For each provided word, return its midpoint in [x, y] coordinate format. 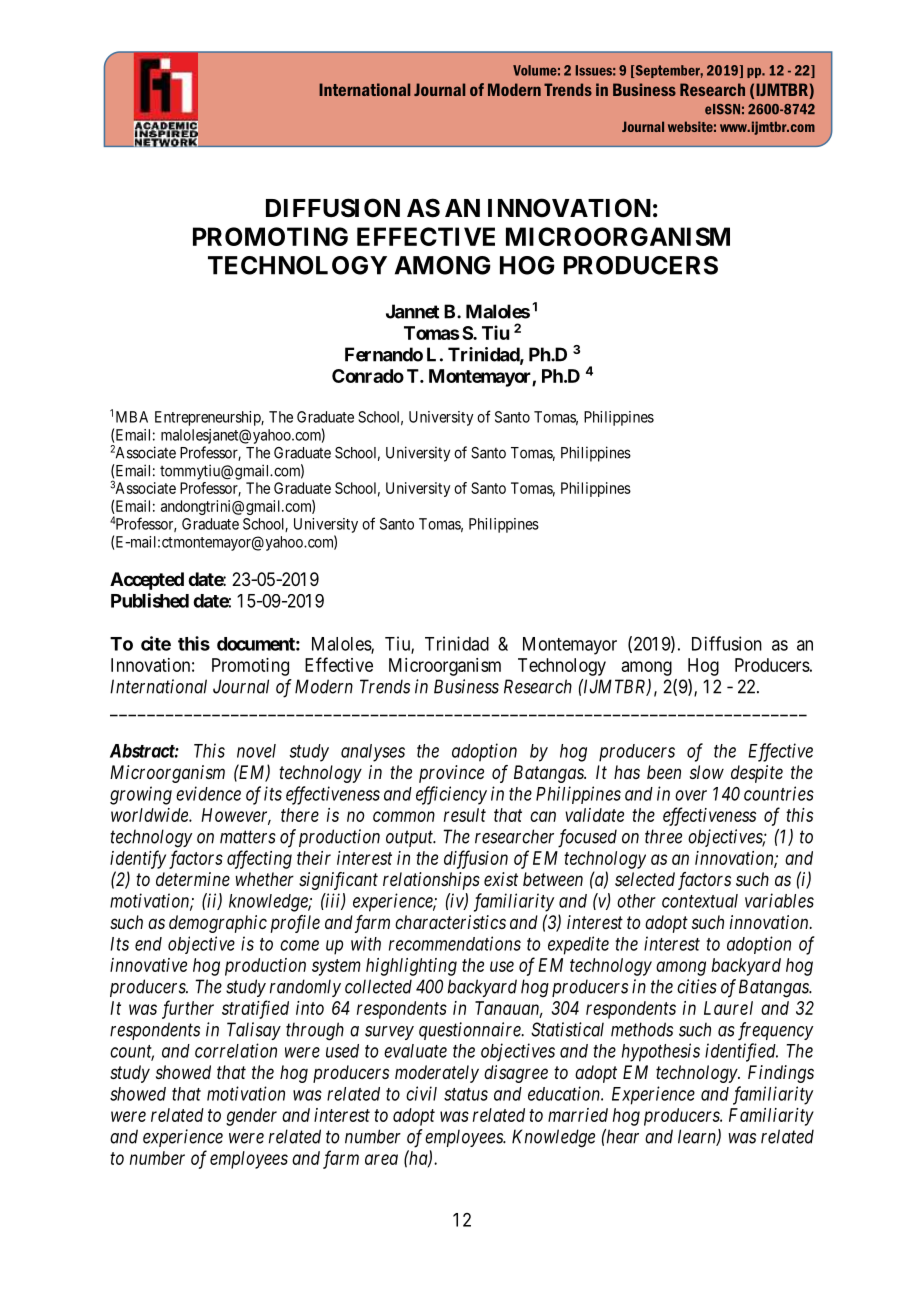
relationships [431, 881]
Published [150, 600]
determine [193, 879]
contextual [700, 901]
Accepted [147, 581]
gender [251, 1117]
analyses [373, 753]
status [466, 1094]
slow [707, 772]
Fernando [384, 354]
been [664, 772]
